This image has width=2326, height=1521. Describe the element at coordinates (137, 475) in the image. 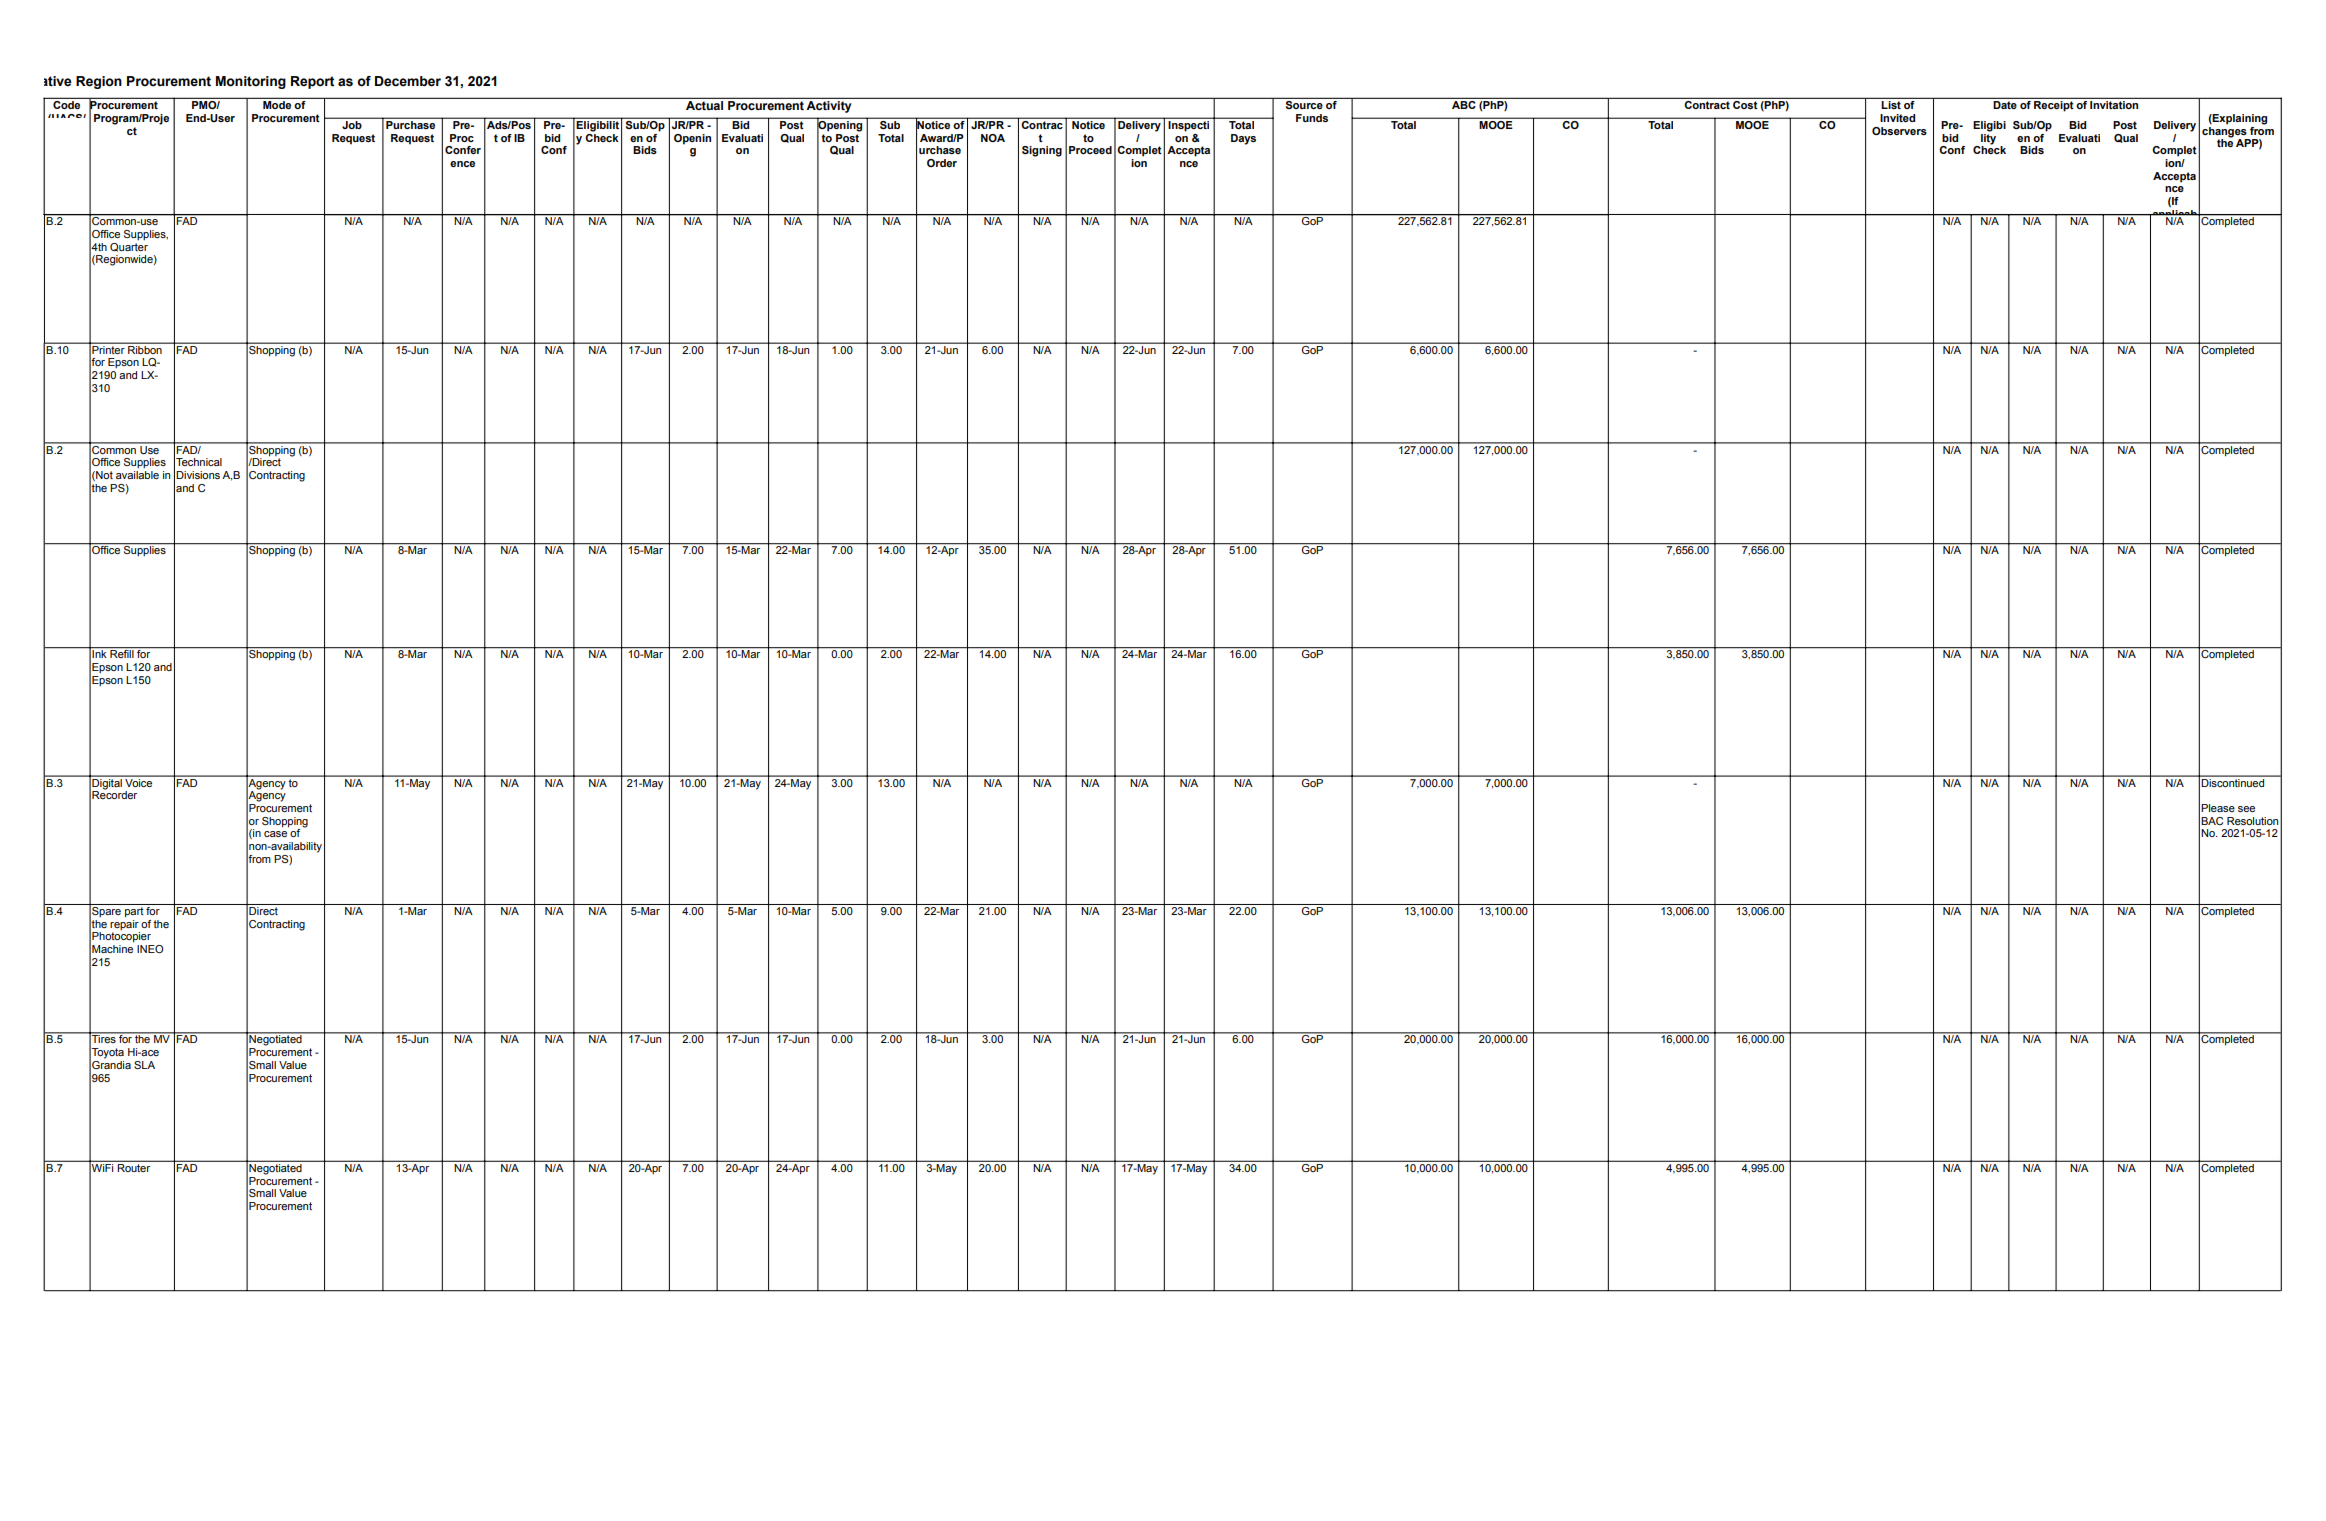

I see `available` at that location.
